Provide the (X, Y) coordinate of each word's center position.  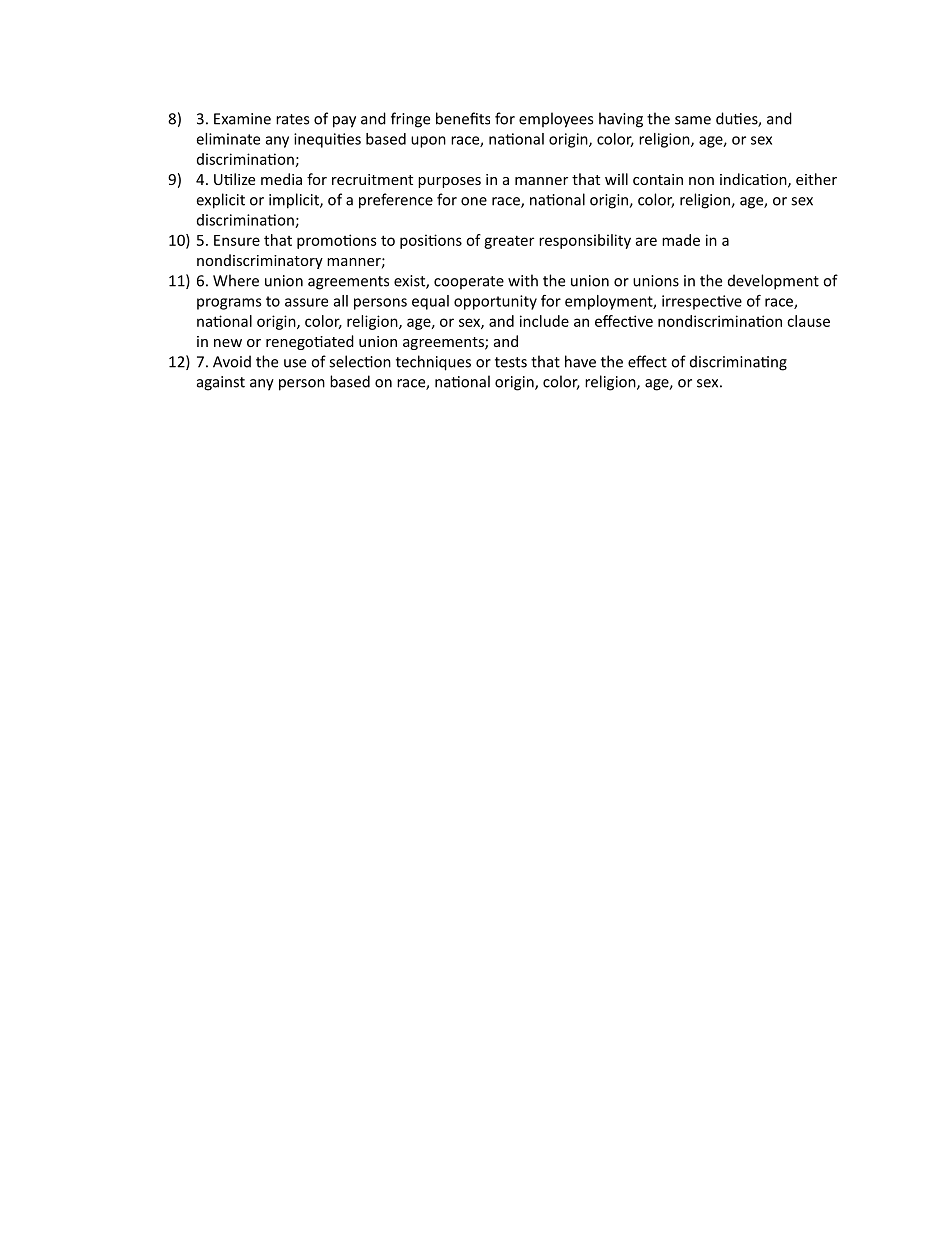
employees (556, 120)
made (681, 240)
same (693, 120)
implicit (295, 201)
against (221, 383)
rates (292, 119)
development (773, 282)
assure (306, 302)
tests (511, 362)
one (474, 201)
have (580, 361)
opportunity (495, 302)
